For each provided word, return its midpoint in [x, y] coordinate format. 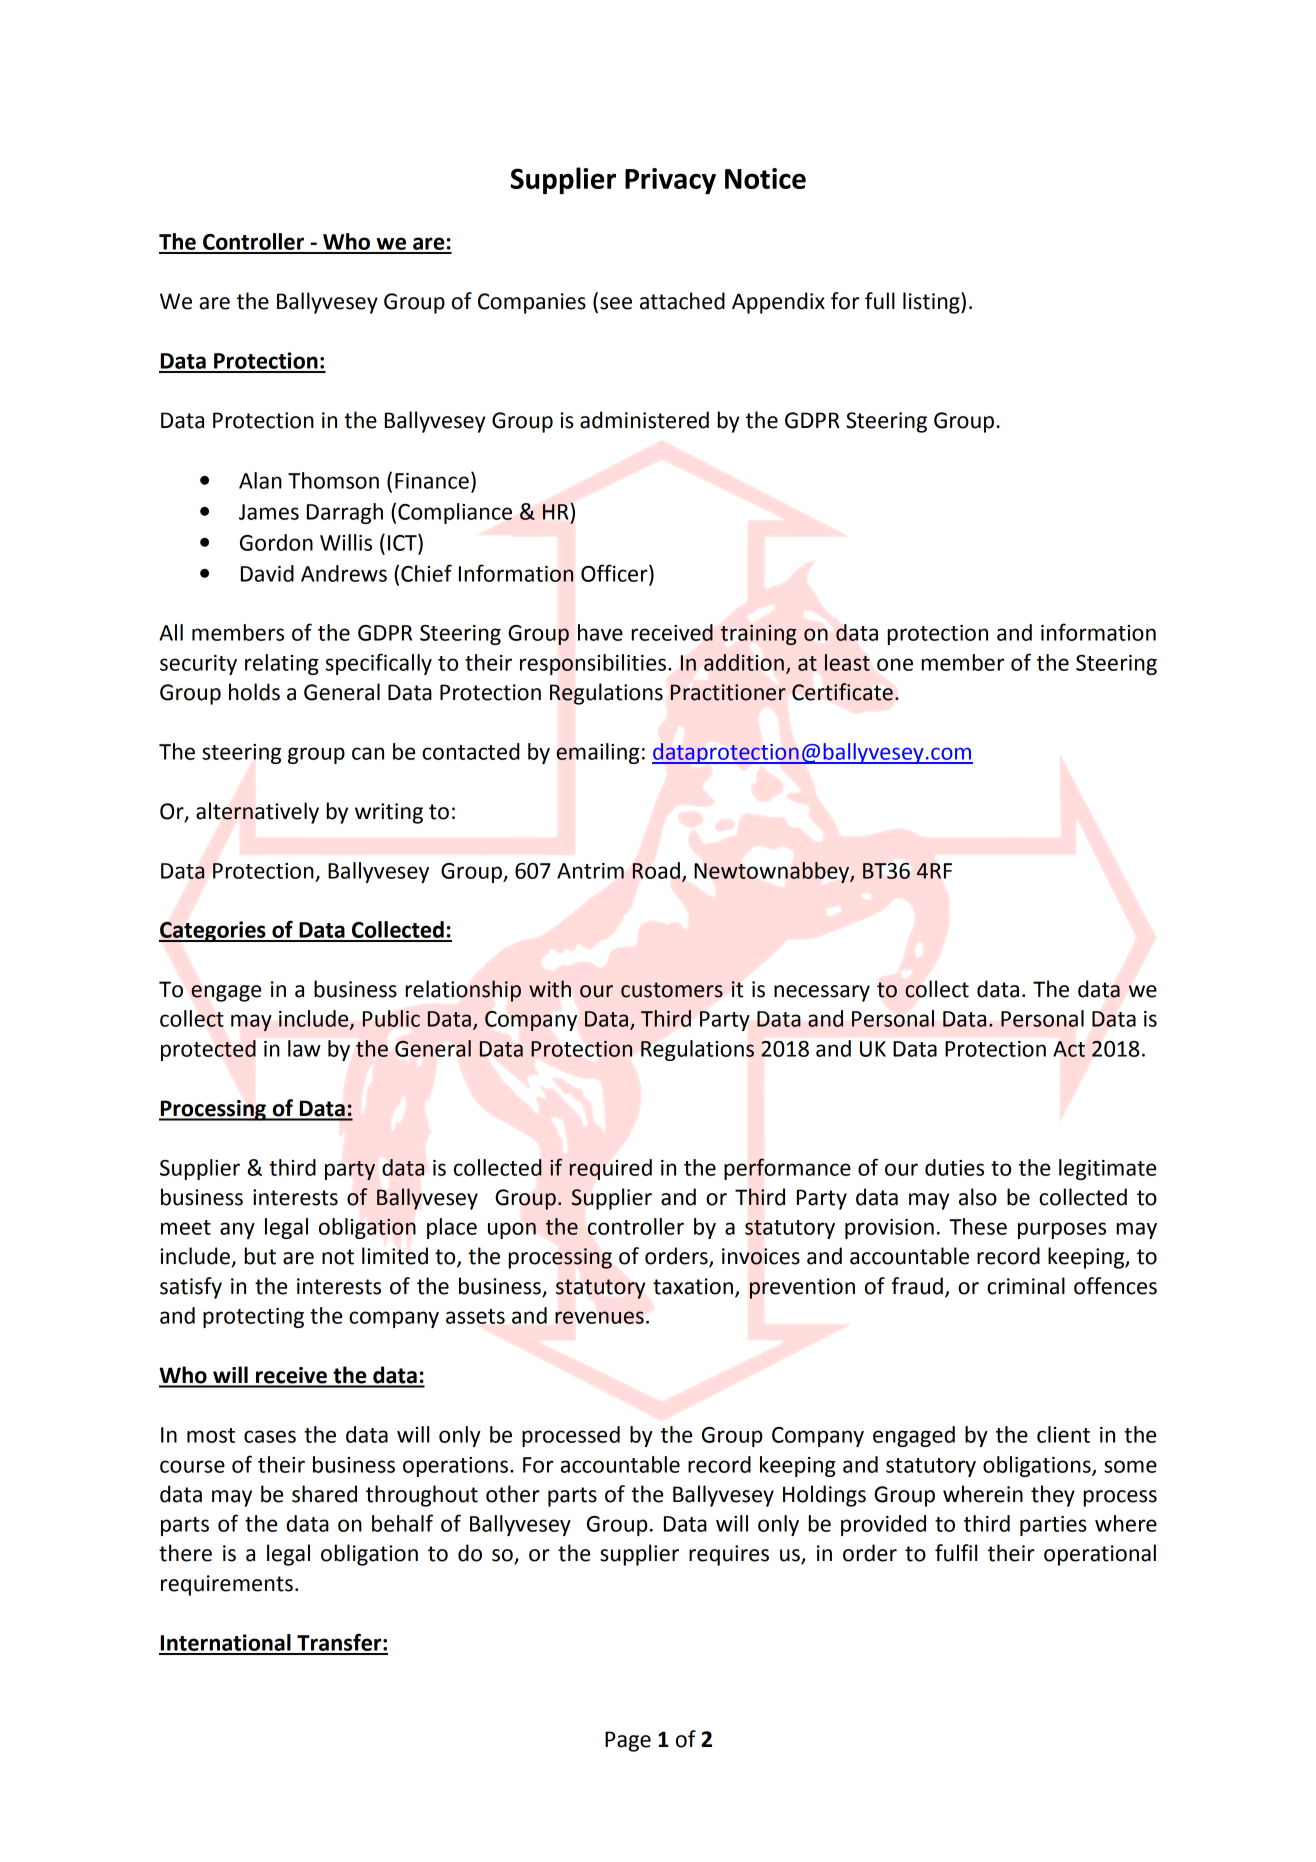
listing [932, 303]
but [260, 1256]
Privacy [670, 181]
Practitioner [728, 692]
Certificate [842, 692]
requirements [227, 1585]
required [610, 1169]
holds [254, 692]
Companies [532, 303]
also [978, 1197]
